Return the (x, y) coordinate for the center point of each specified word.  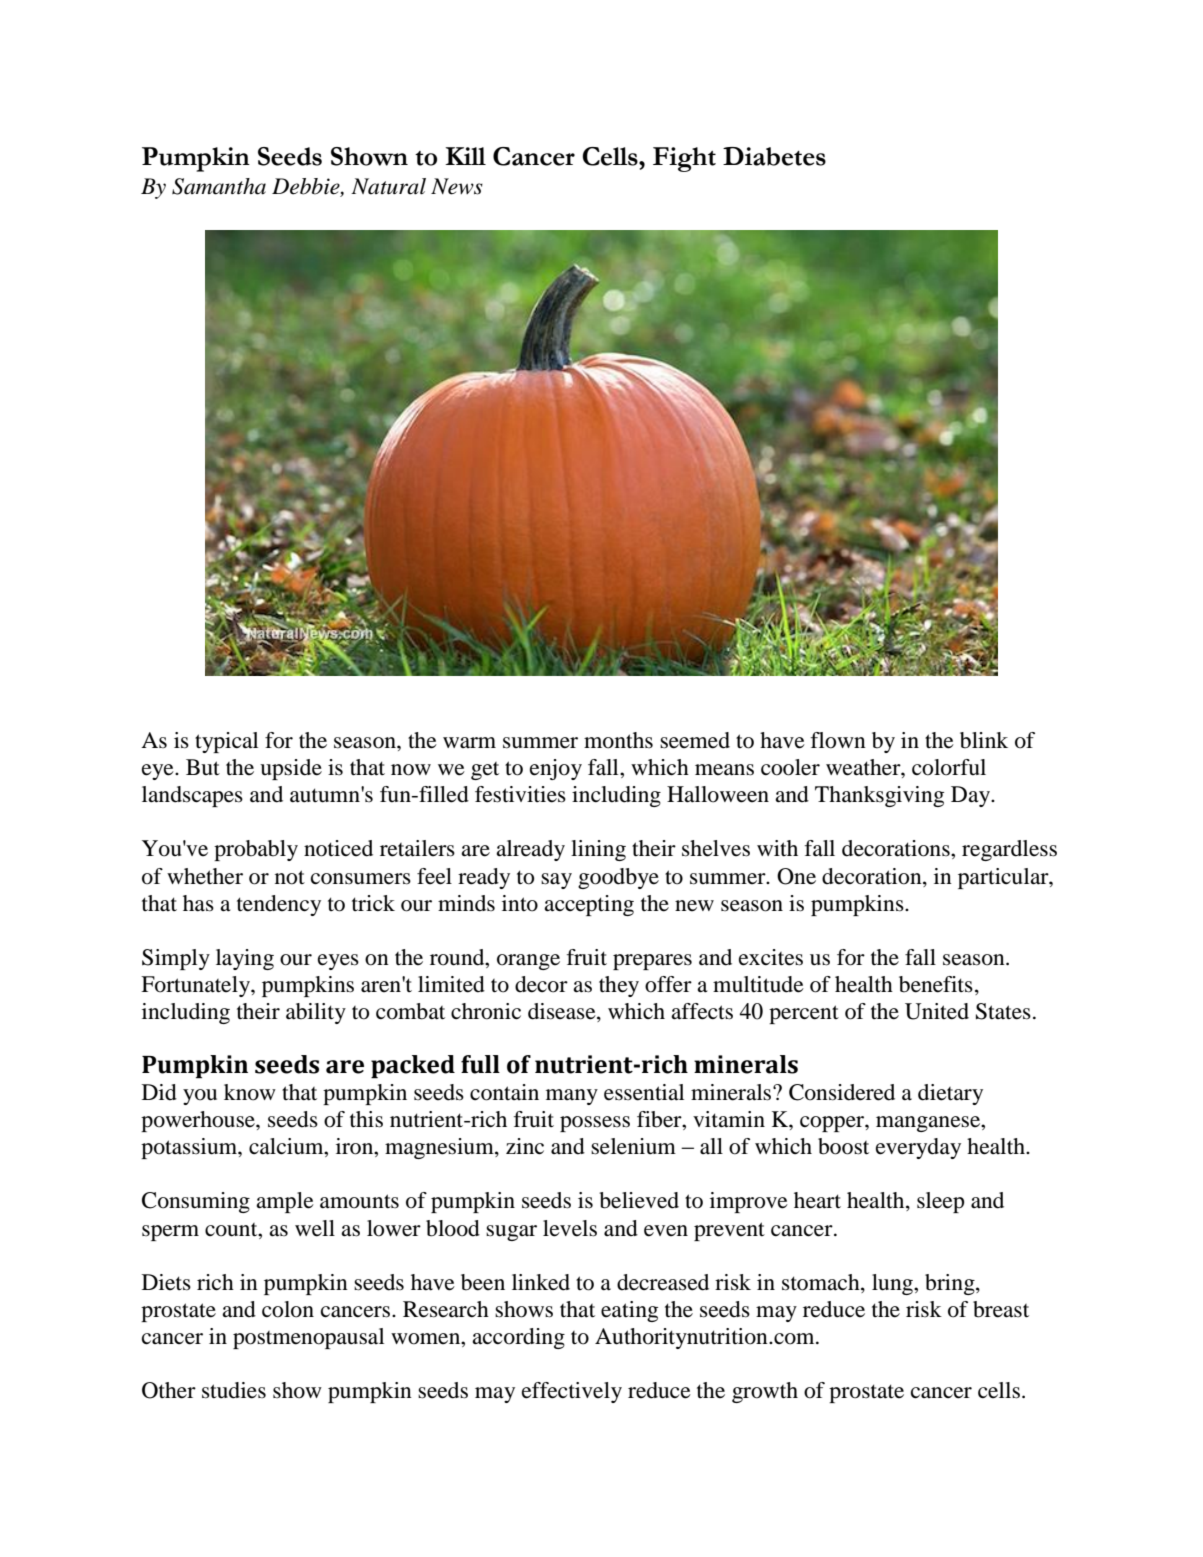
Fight (684, 159)
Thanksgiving (879, 796)
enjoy (556, 769)
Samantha (219, 186)
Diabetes (774, 156)
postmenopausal (308, 1338)
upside (291, 769)
